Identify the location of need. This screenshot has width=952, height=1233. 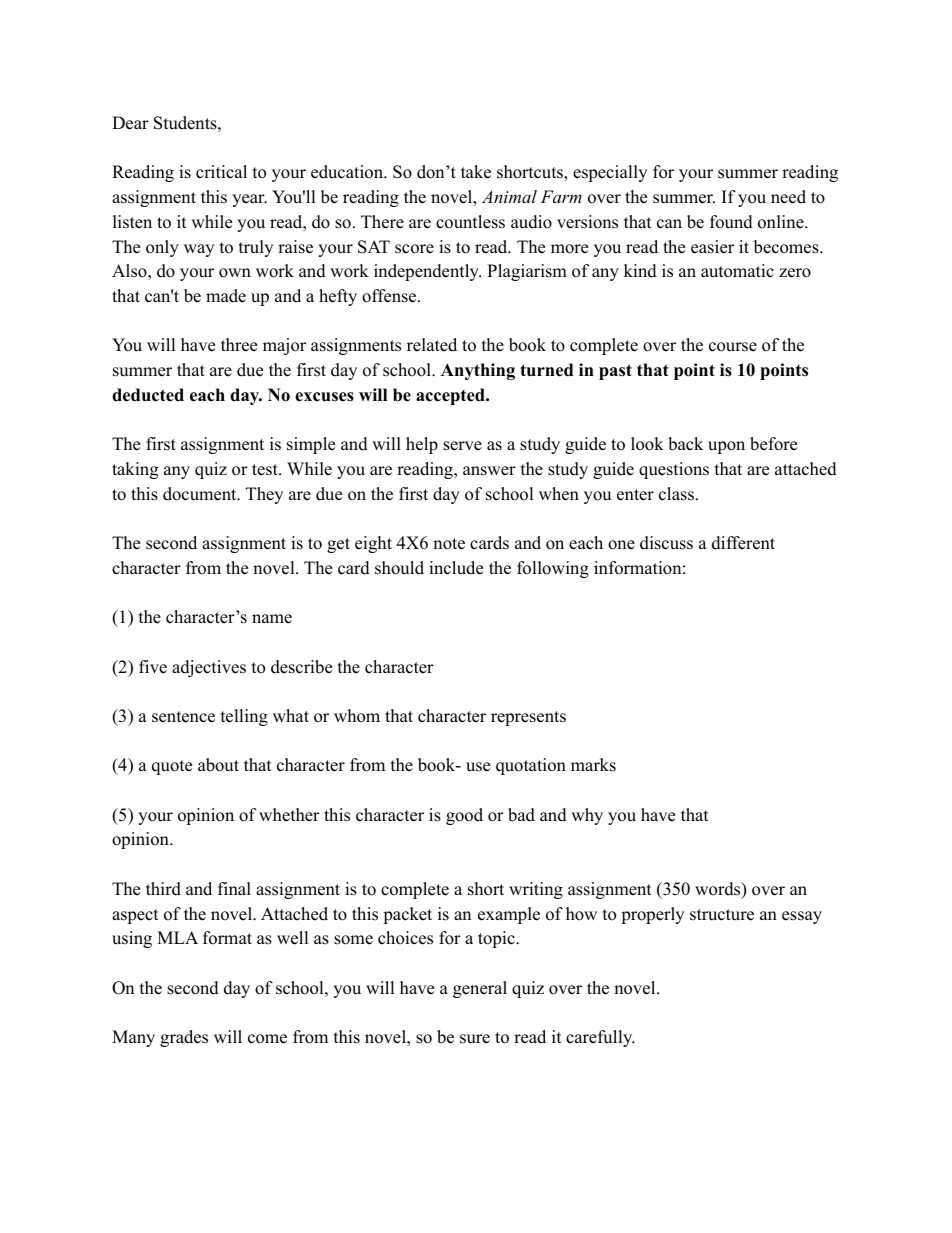
(788, 197).
